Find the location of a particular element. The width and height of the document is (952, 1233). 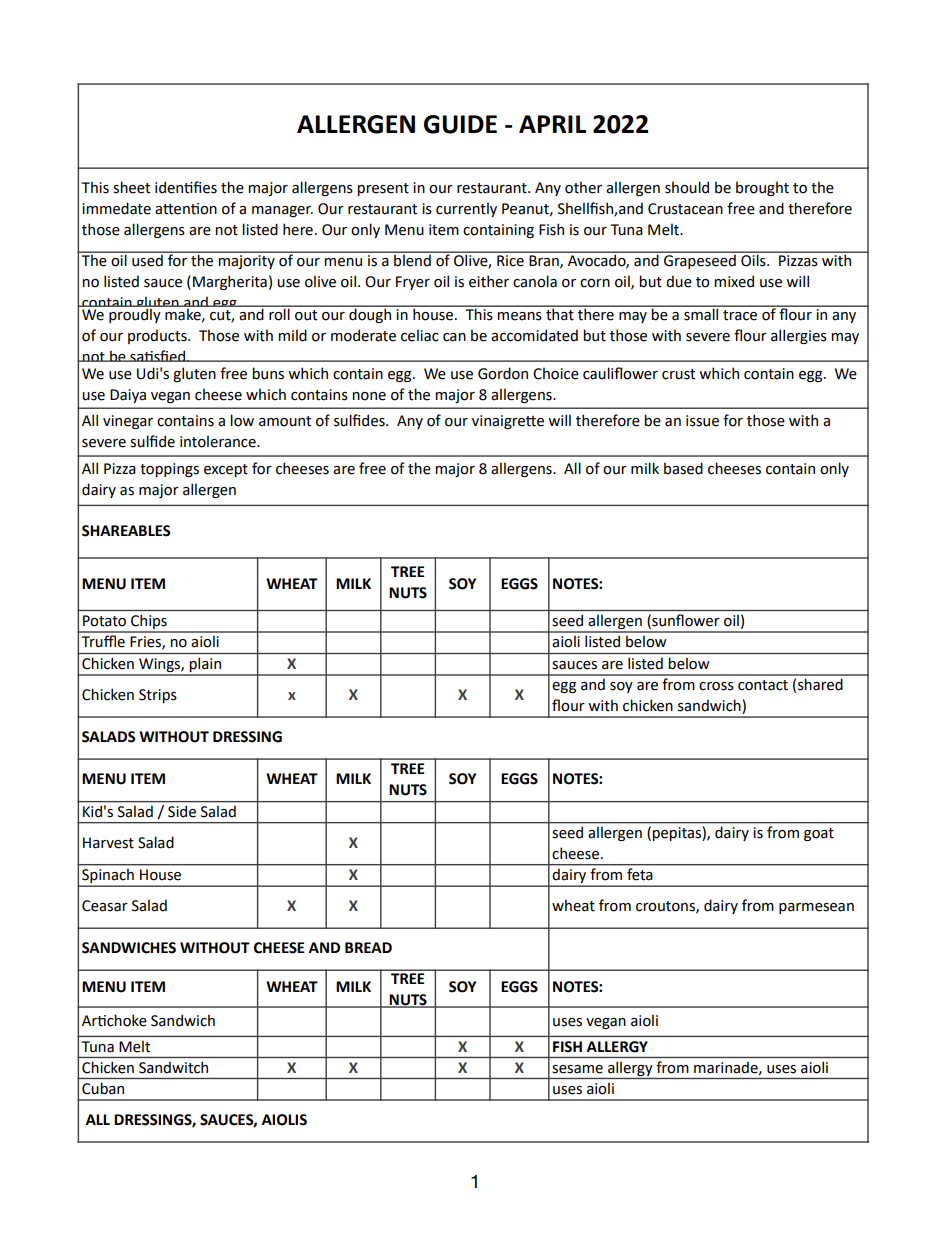

Gordon is located at coordinates (503, 373).
